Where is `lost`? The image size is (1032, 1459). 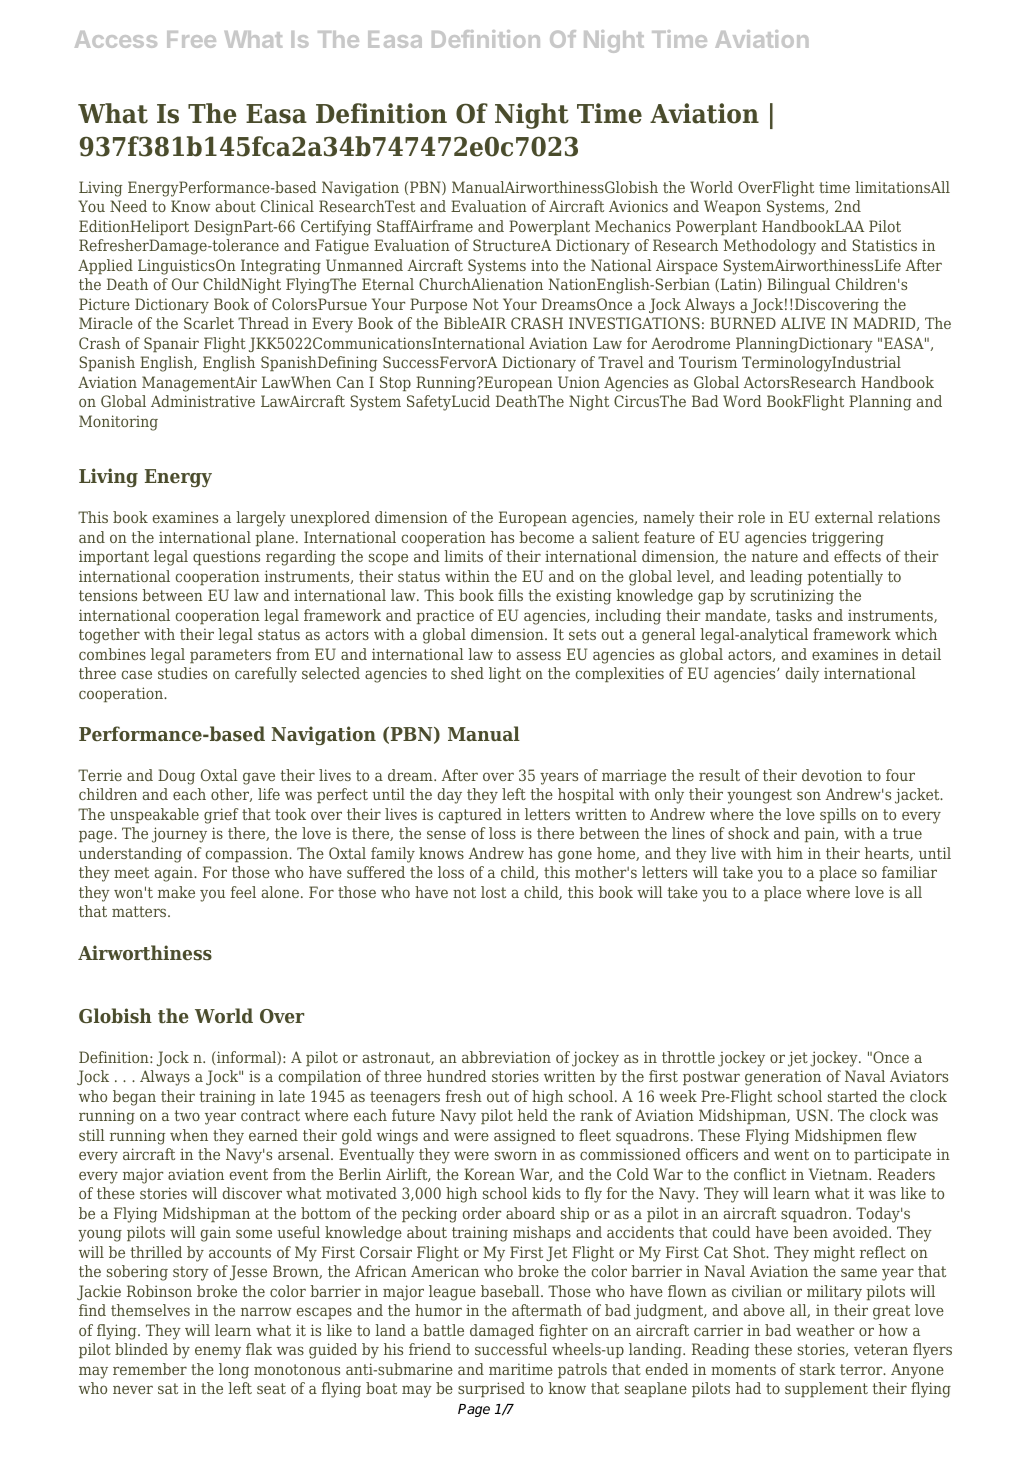
lost is located at coordinates (493, 892).
